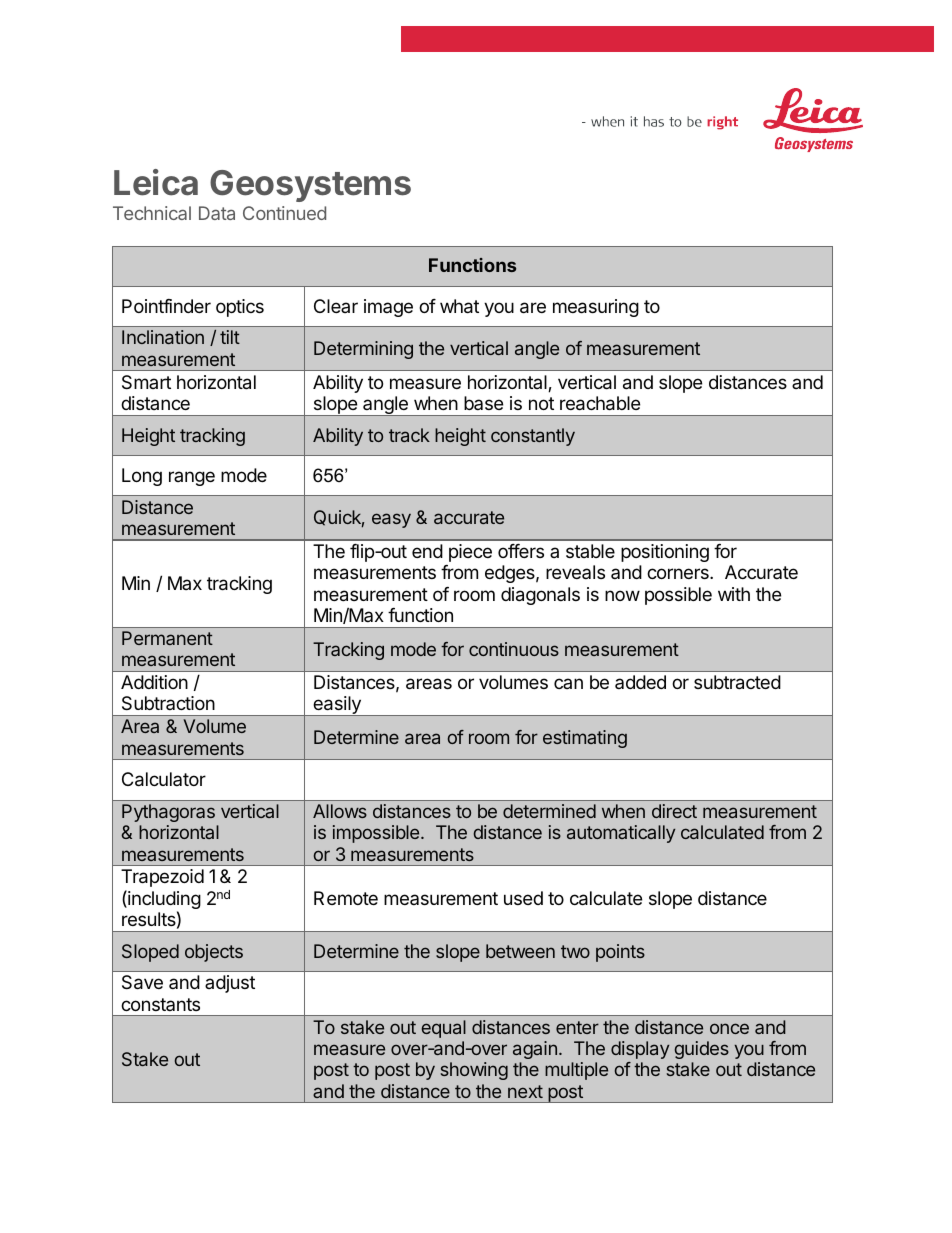  What do you see at coordinates (514, 649) in the document?
I see `continuous` at bounding box center [514, 649].
